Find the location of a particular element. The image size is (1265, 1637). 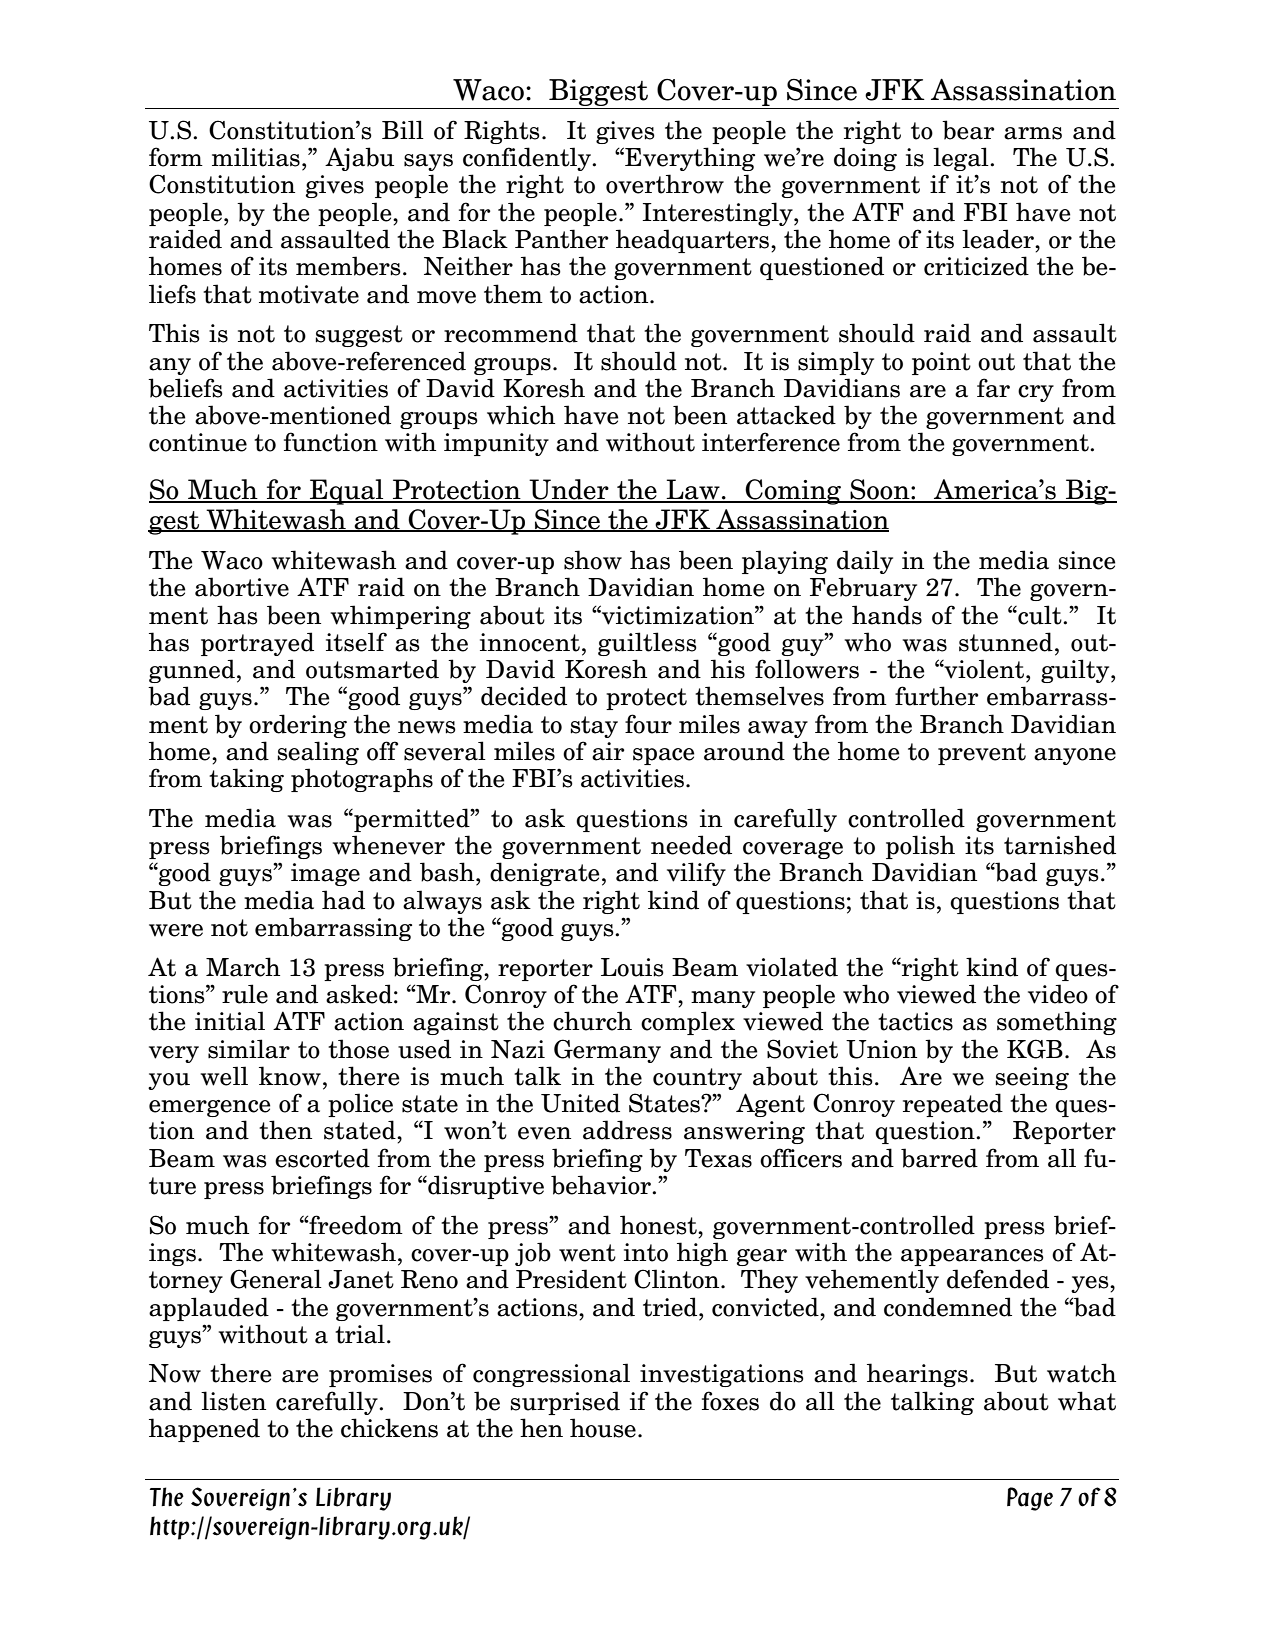

far is located at coordinates (993, 388).
